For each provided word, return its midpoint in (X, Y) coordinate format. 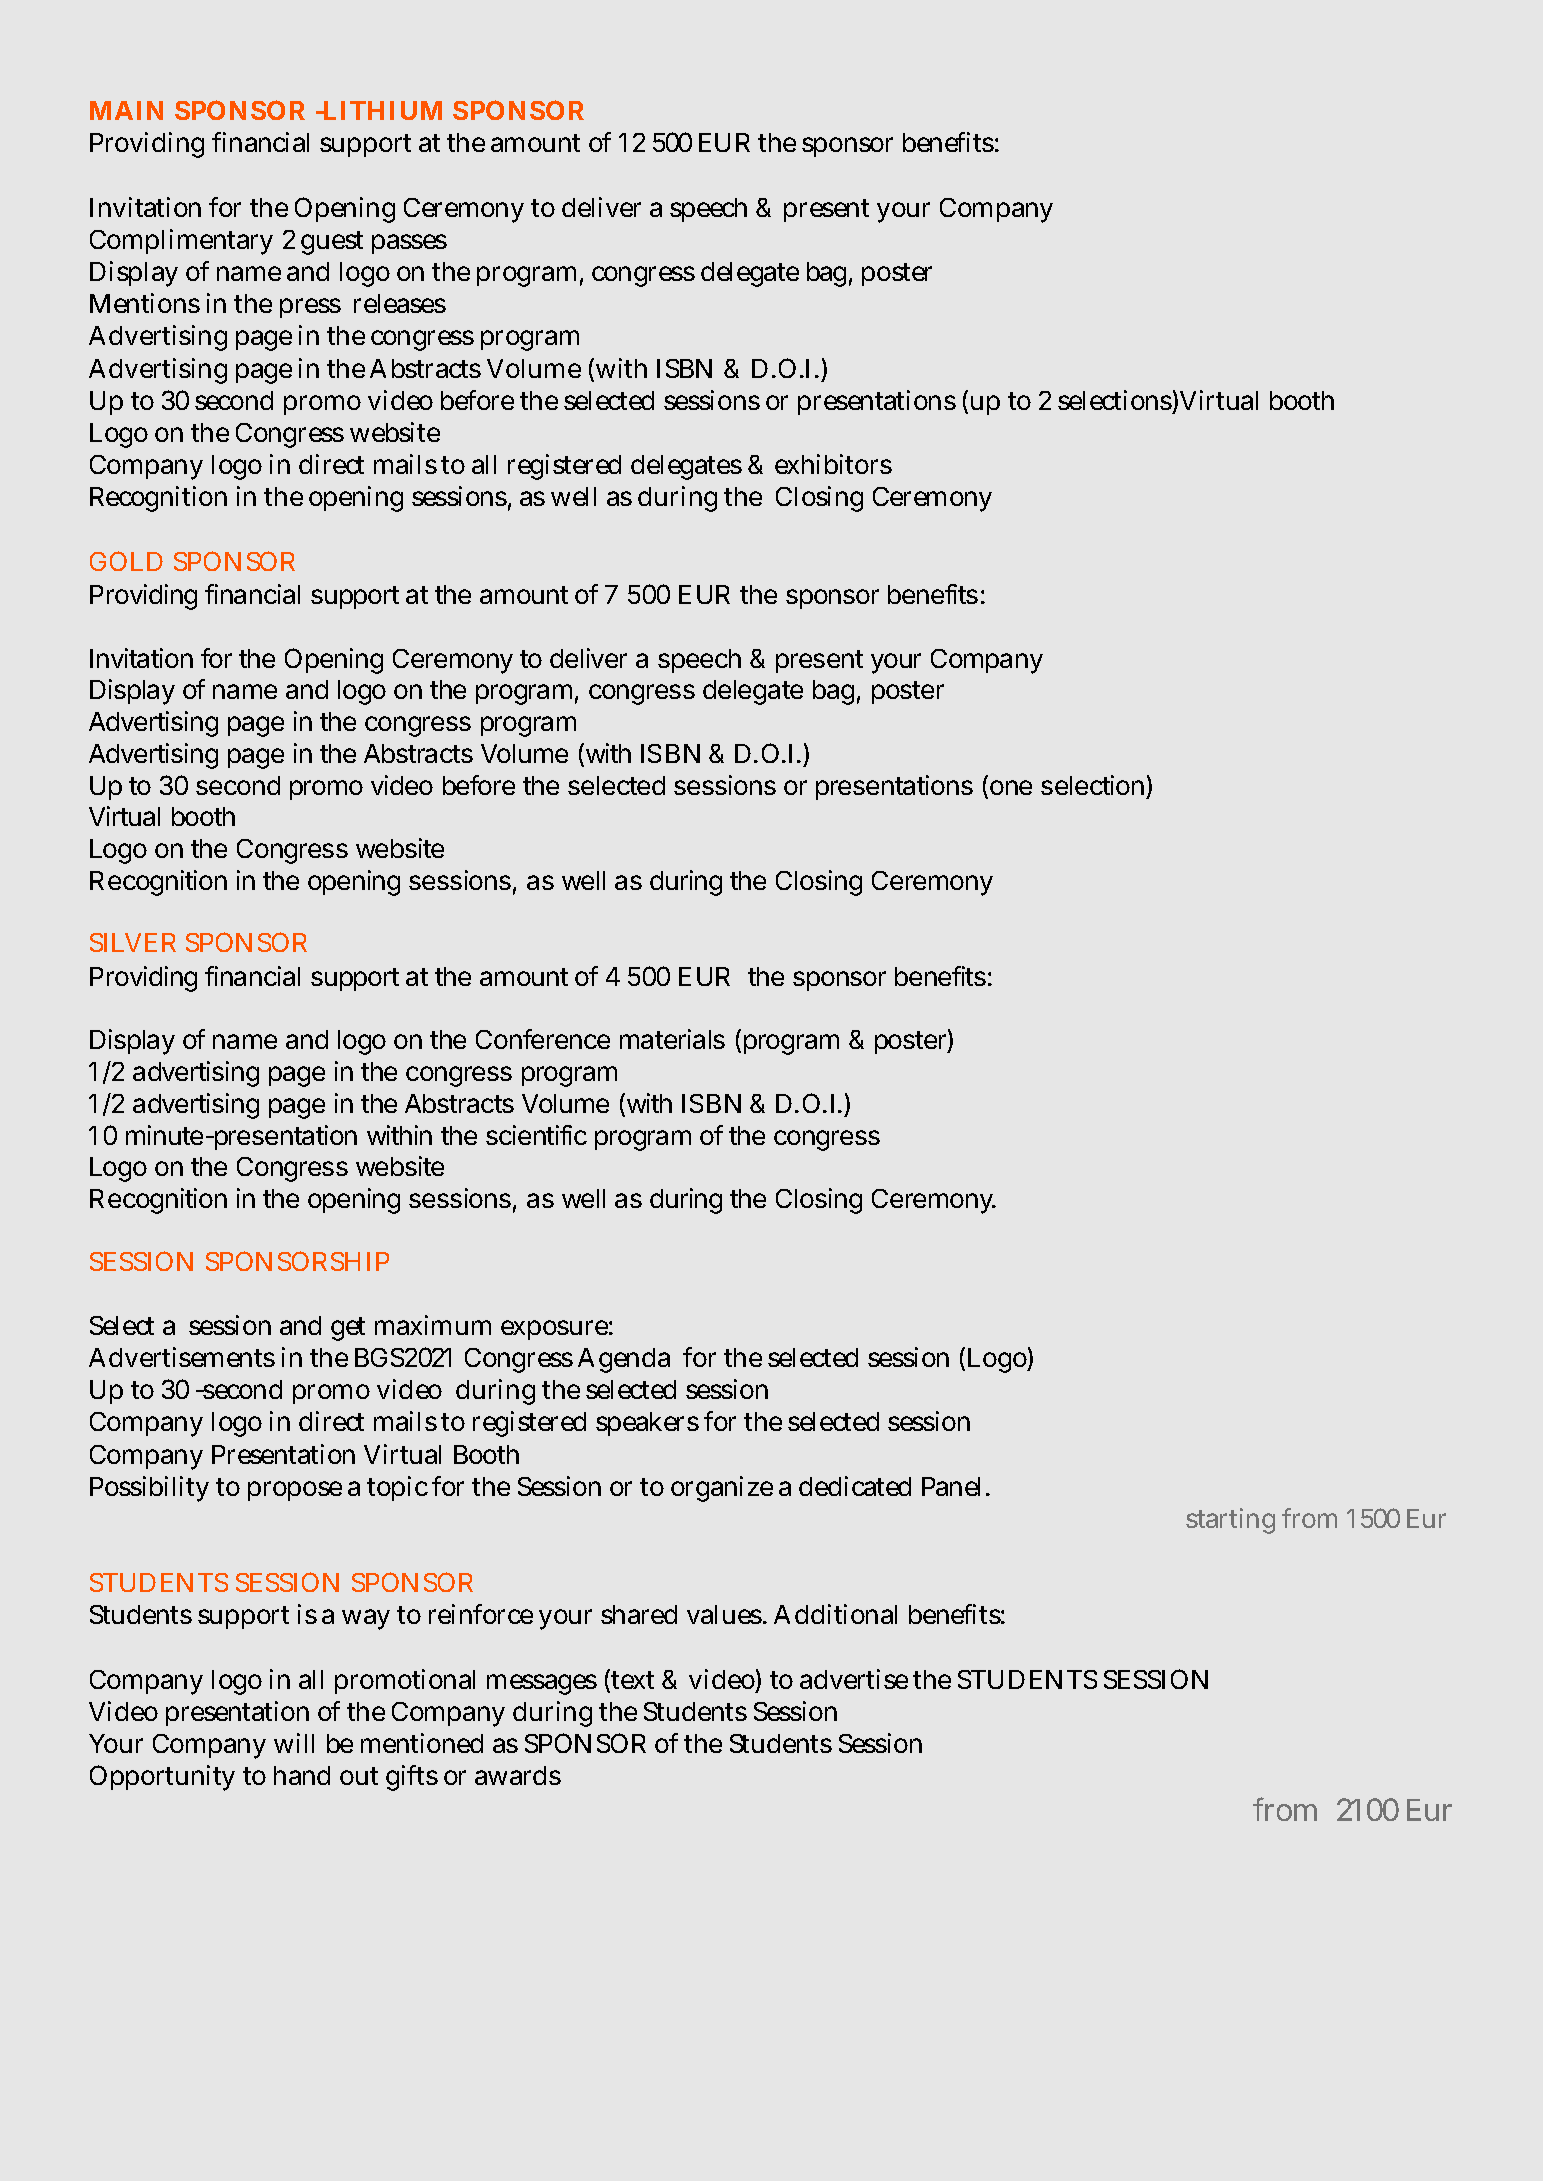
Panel (951, 1486)
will (294, 1743)
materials (672, 1039)
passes (409, 244)
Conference (543, 1039)
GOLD (126, 561)
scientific (536, 1135)
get (348, 1329)
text (631, 1681)
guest (332, 243)
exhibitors (833, 464)
